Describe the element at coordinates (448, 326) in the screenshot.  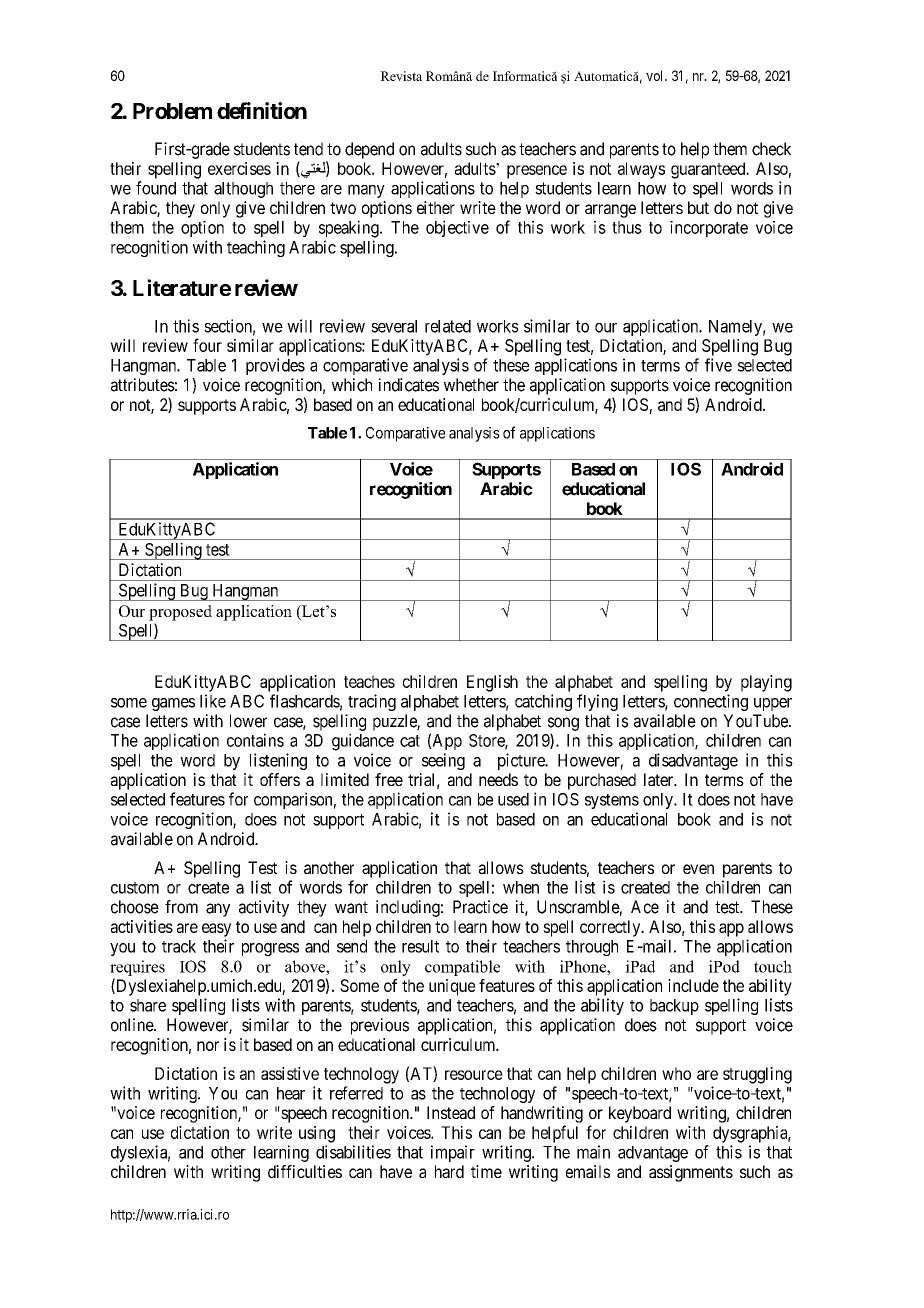
I see `related` at that location.
